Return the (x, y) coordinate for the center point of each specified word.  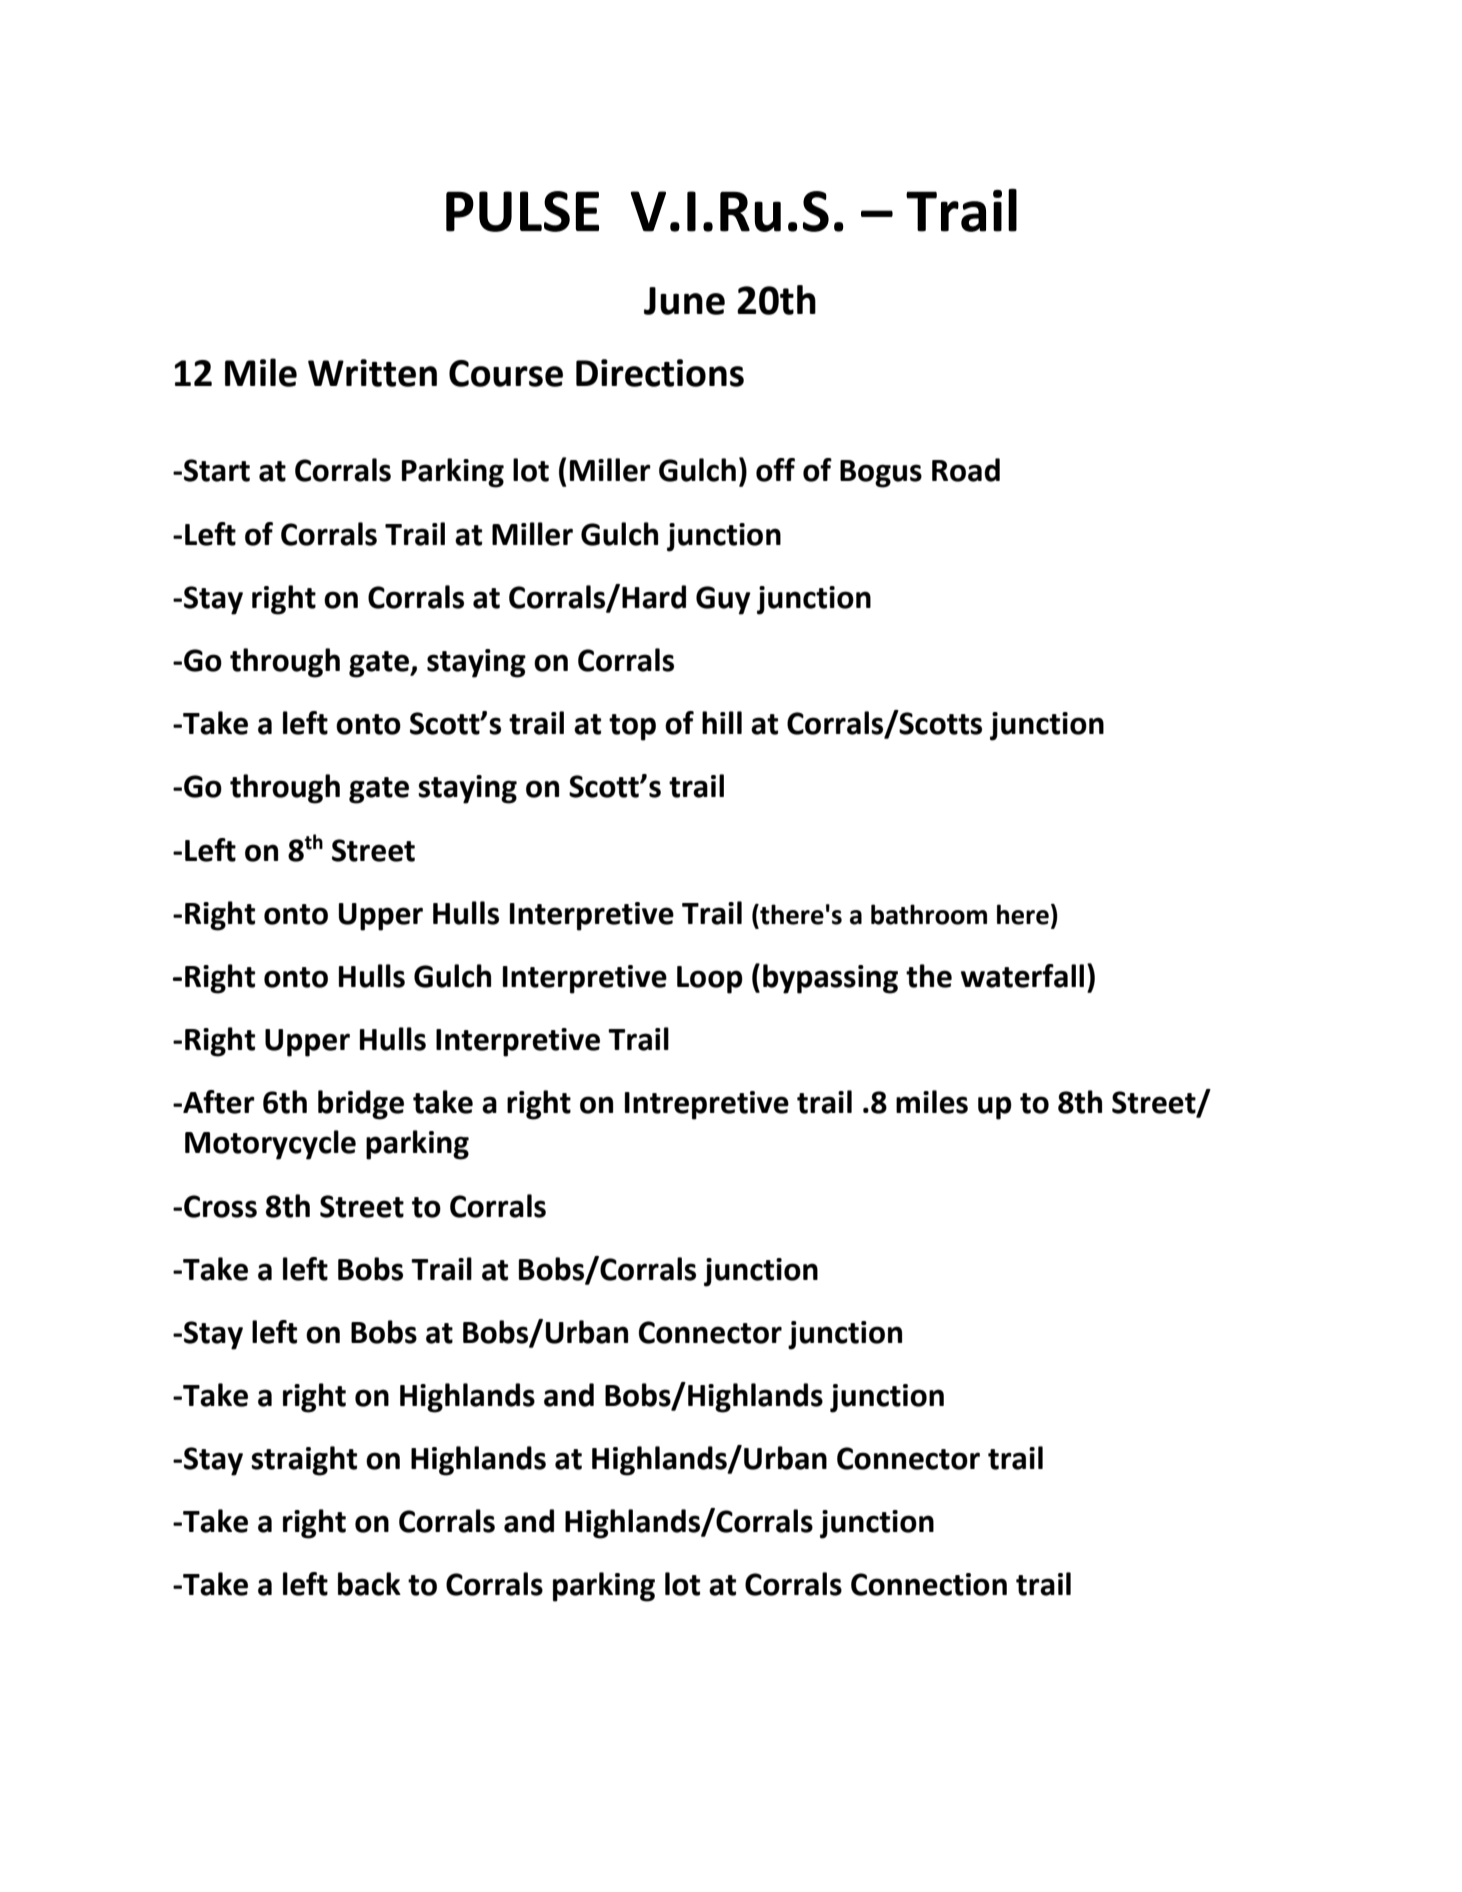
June (684, 301)
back (369, 1584)
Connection (929, 1584)
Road (966, 470)
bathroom (929, 914)
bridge (361, 1105)
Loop (710, 980)
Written (372, 373)
